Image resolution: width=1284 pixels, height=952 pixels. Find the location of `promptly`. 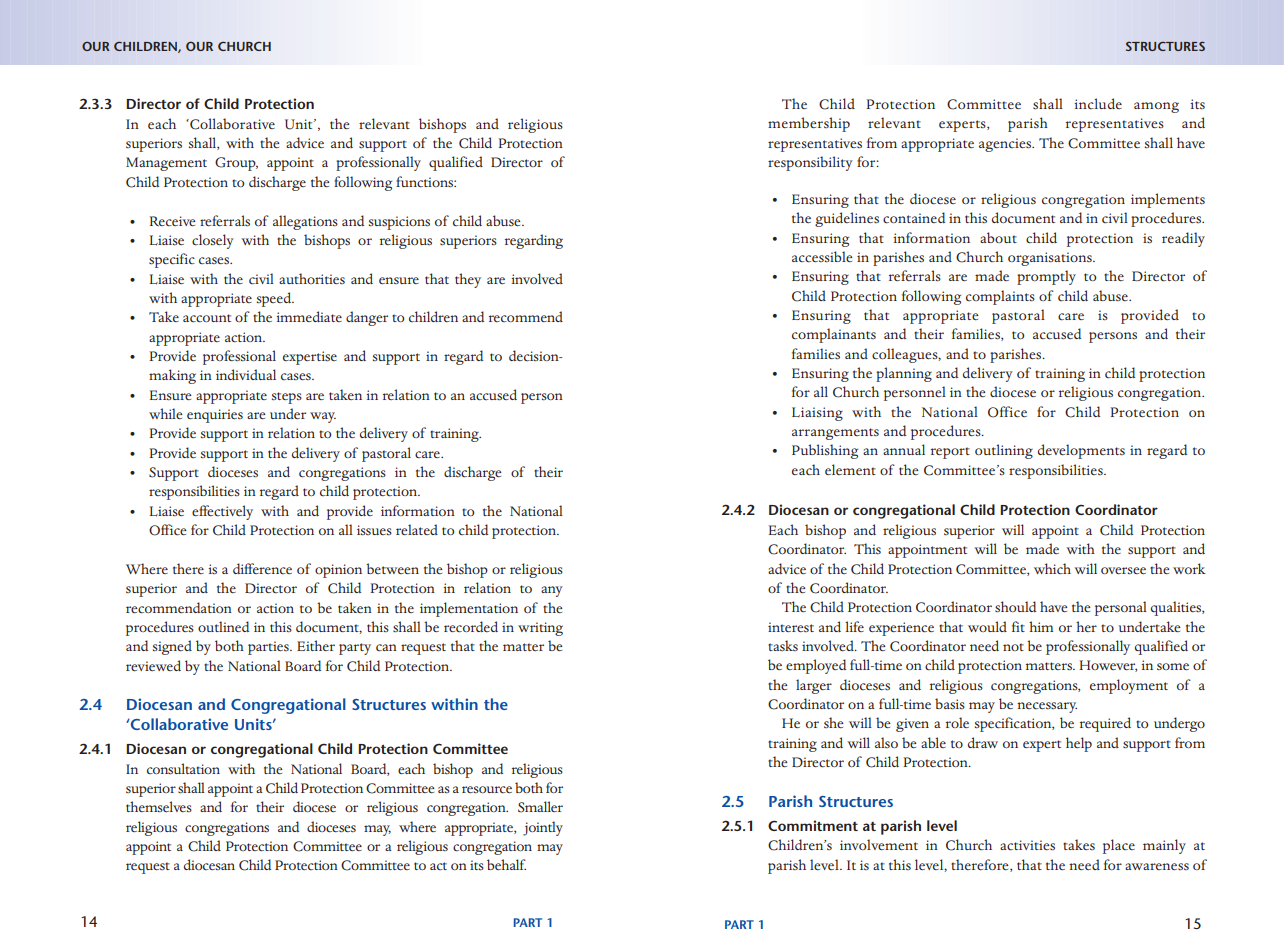

promptly is located at coordinates (1046, 277).
